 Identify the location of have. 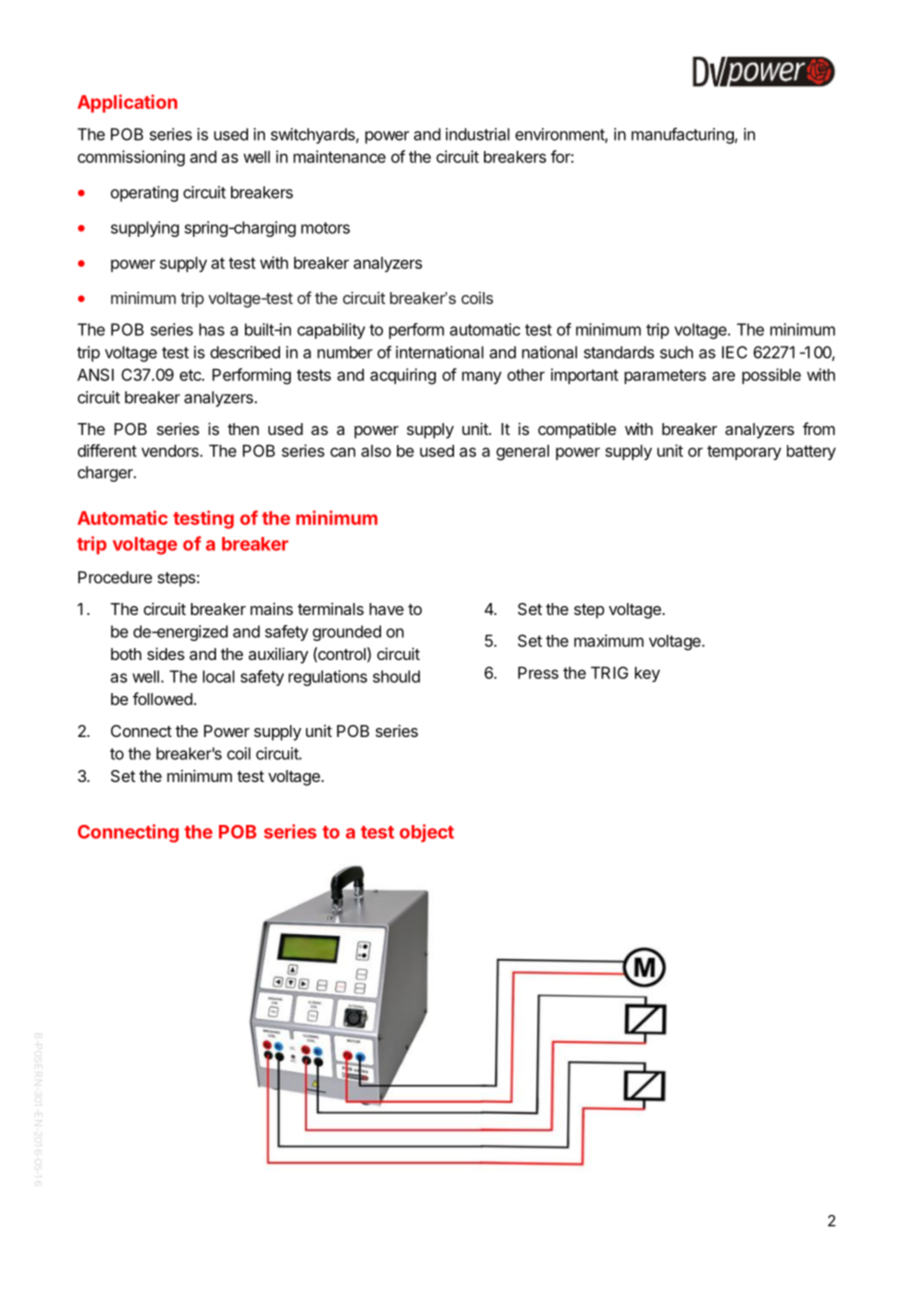
(386, 609).
